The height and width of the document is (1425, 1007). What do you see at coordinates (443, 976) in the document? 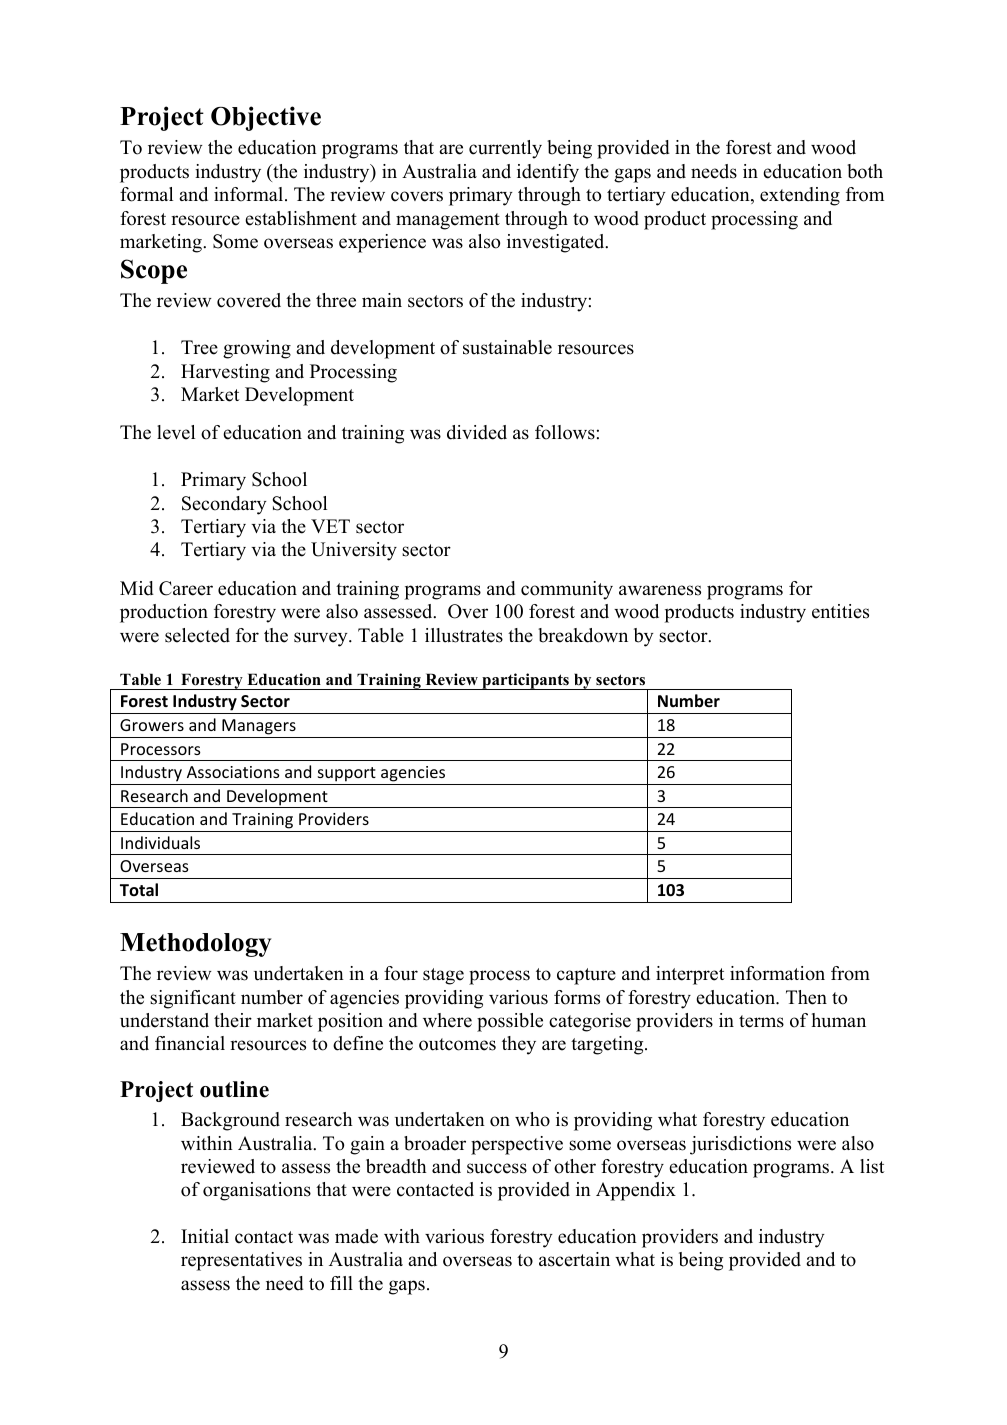
I see `stage` at bounding box center [443, 976].
